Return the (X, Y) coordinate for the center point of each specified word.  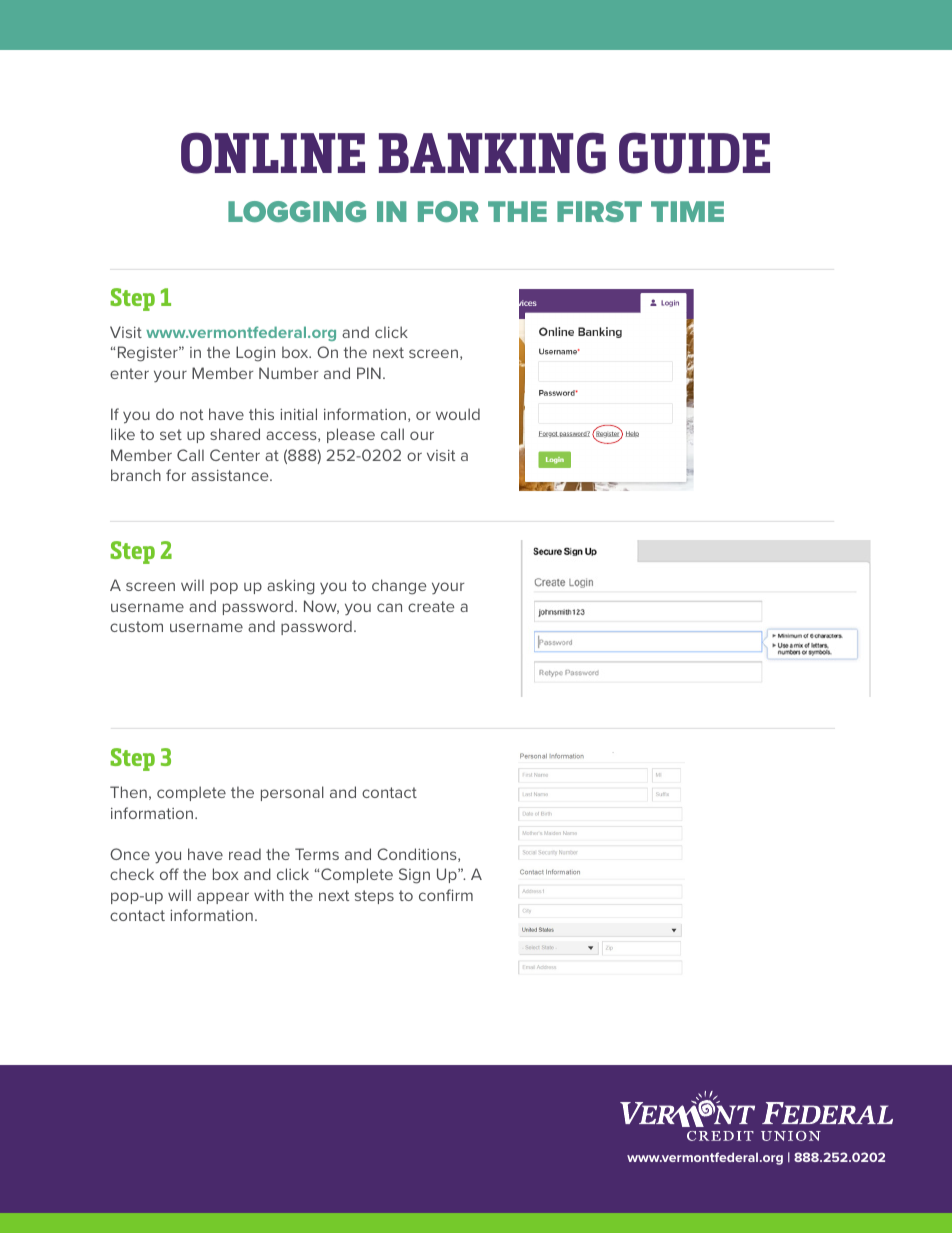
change (399, 587)
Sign (414, 876)
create (431, 606)
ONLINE (273, 153)
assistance (231, 475)
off (169, 874)
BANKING (492, 153)
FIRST (599, 211)
